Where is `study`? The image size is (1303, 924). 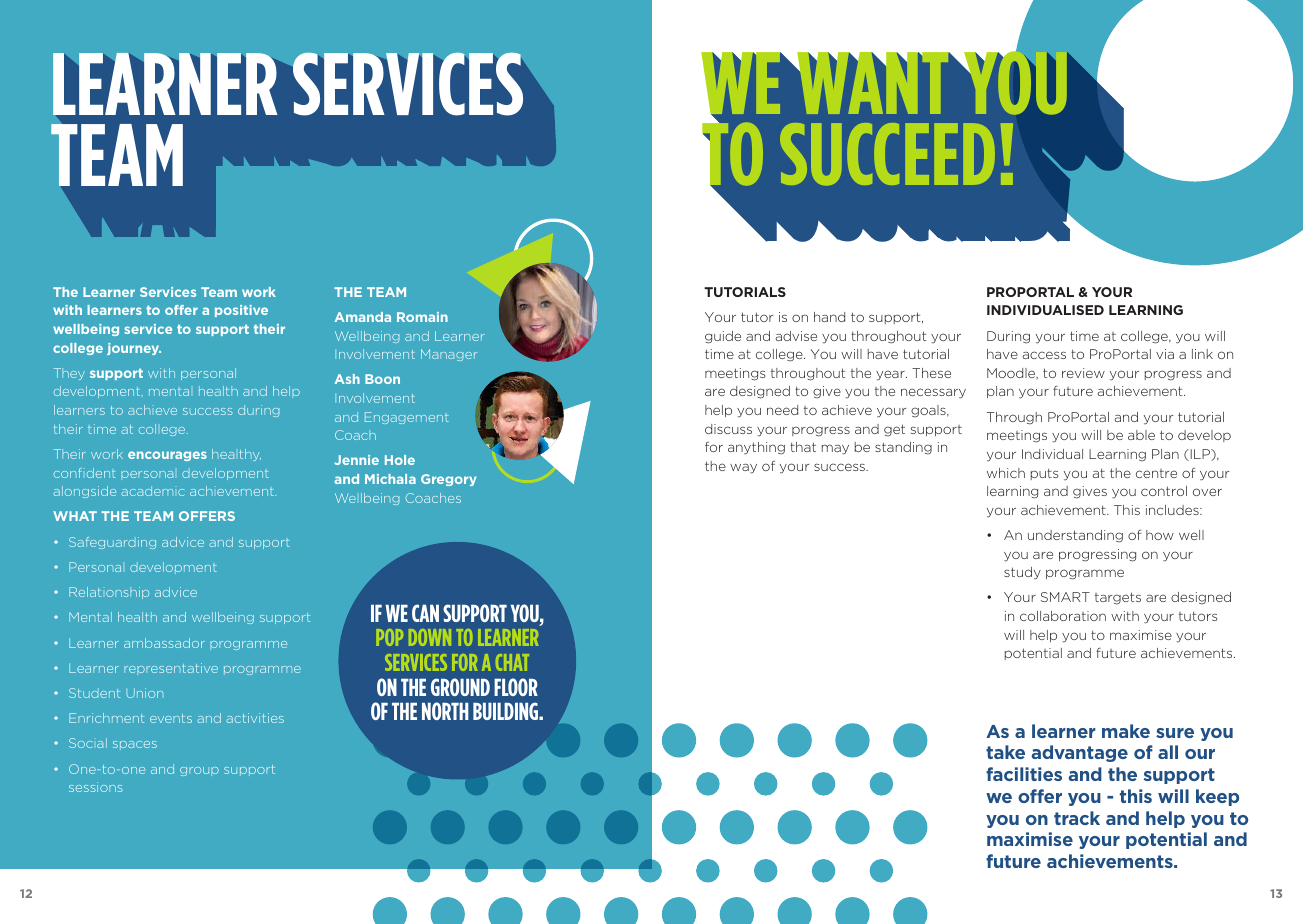 study is located at coordinates (1022, 573).
